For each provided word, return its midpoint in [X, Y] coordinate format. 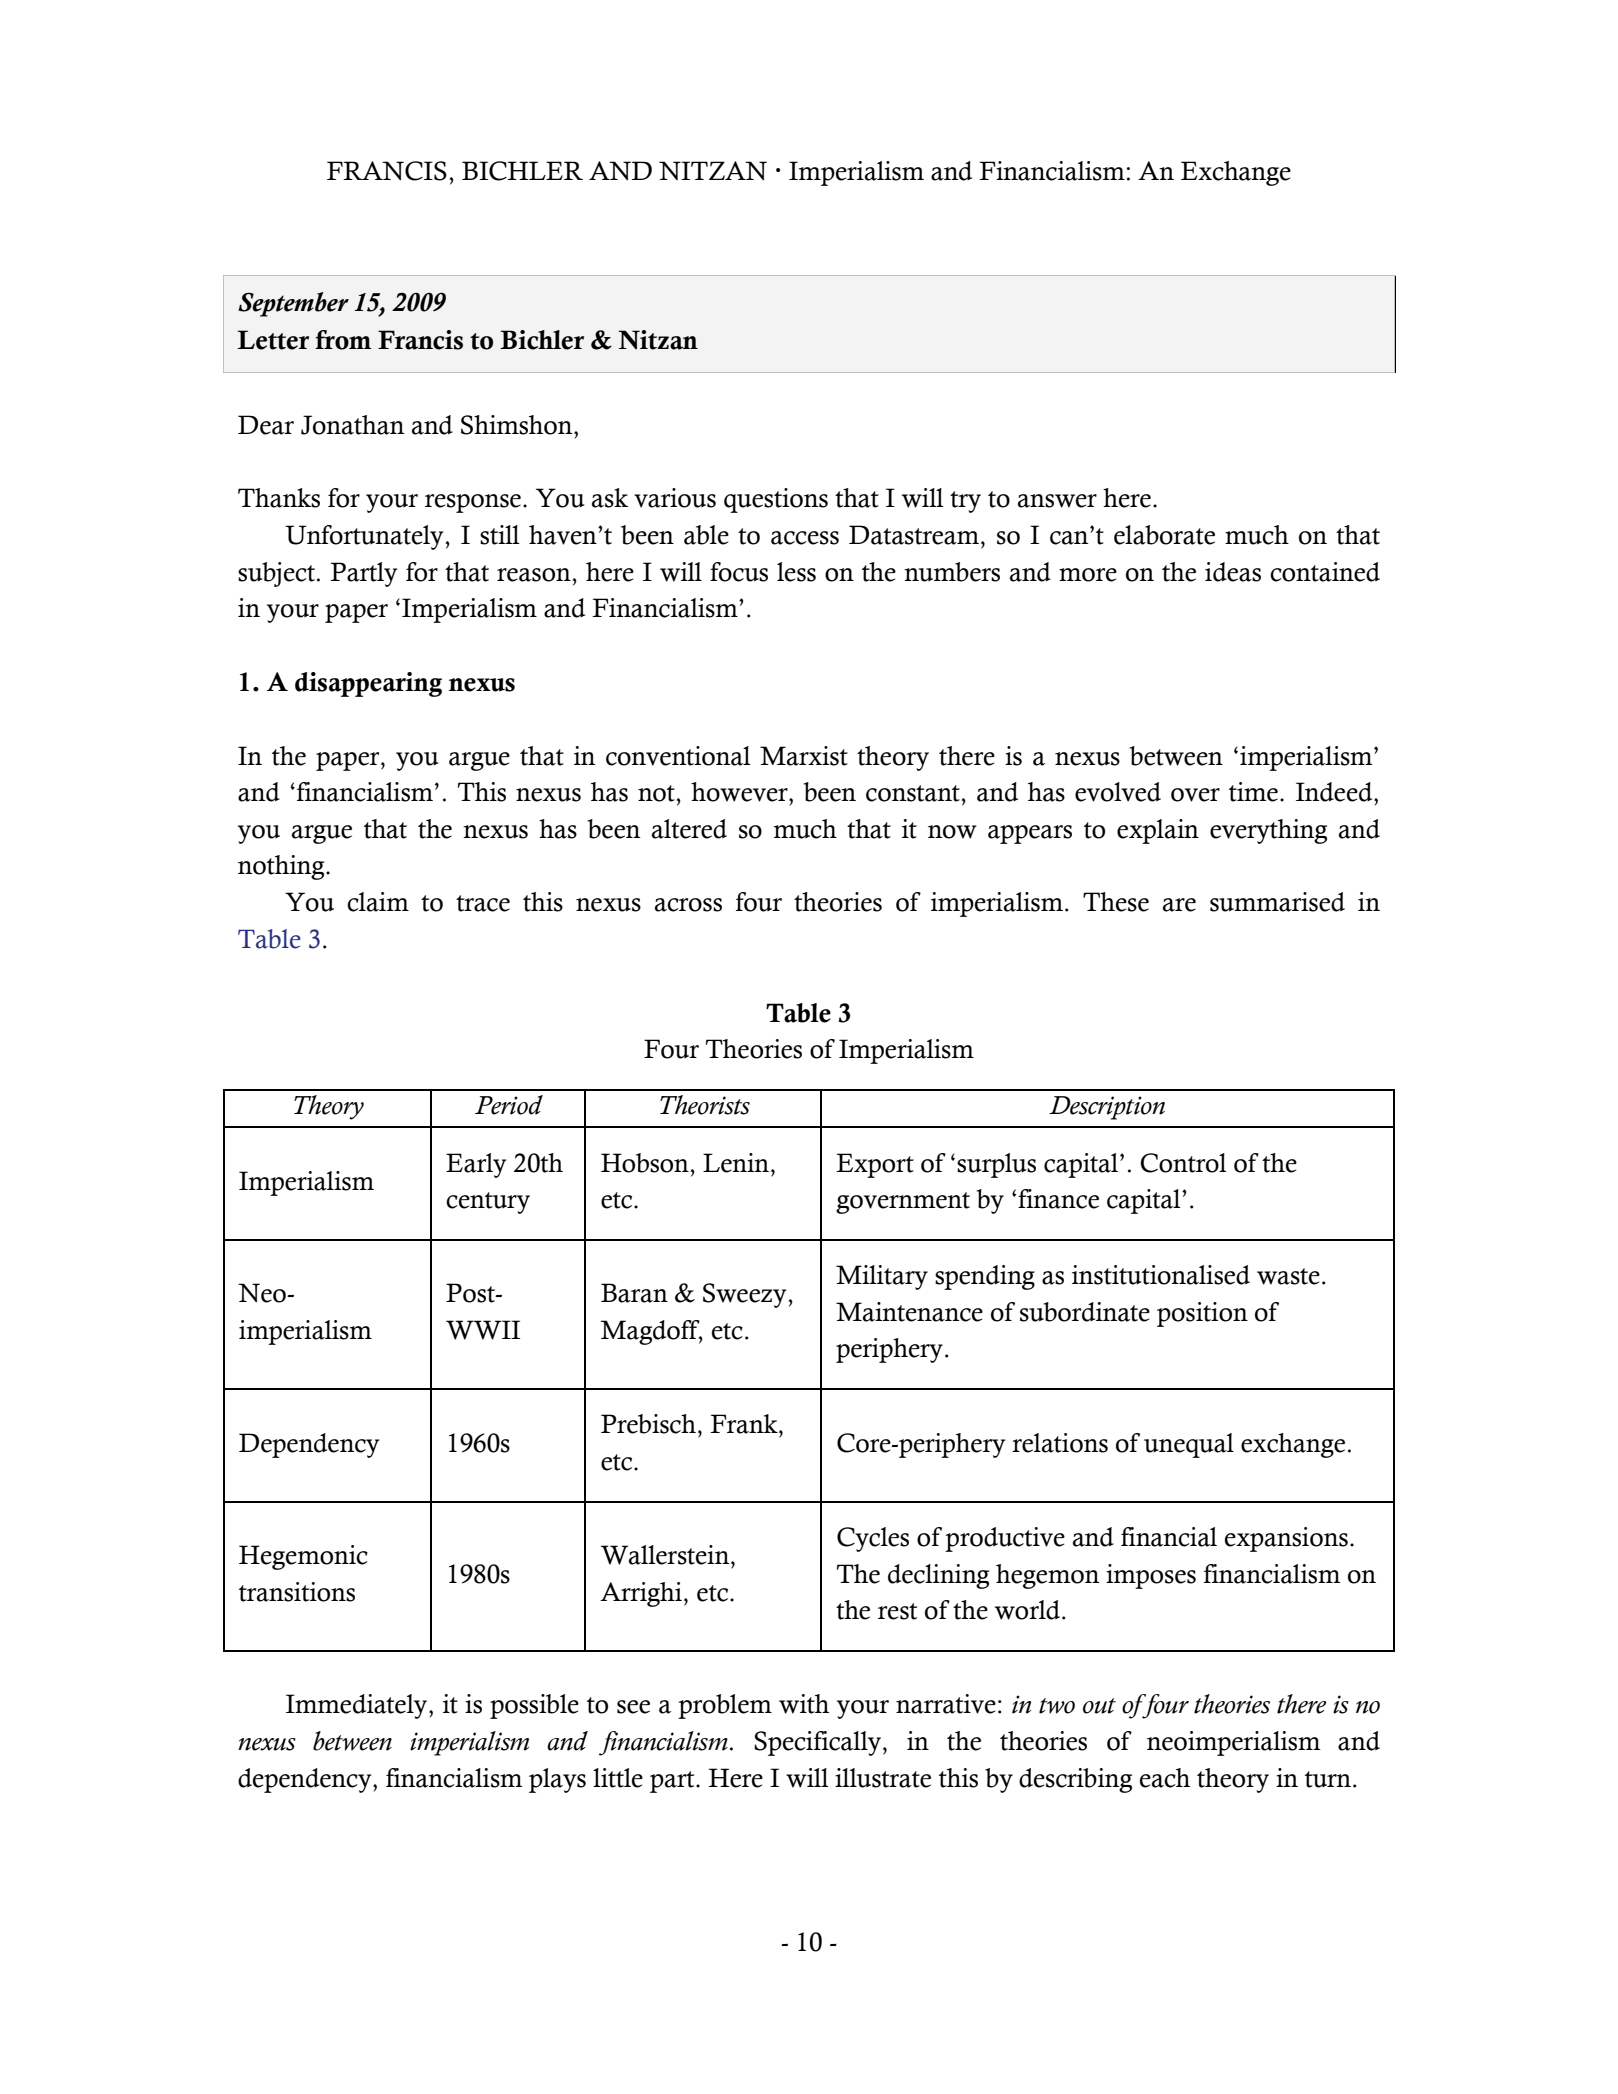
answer [1057, 501]
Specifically [817, 1743]
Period [509, 1105]
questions [776, 500]
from [343, 340]
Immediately [358, 1706]
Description [1107, 1108]
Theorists [705, 1105]
